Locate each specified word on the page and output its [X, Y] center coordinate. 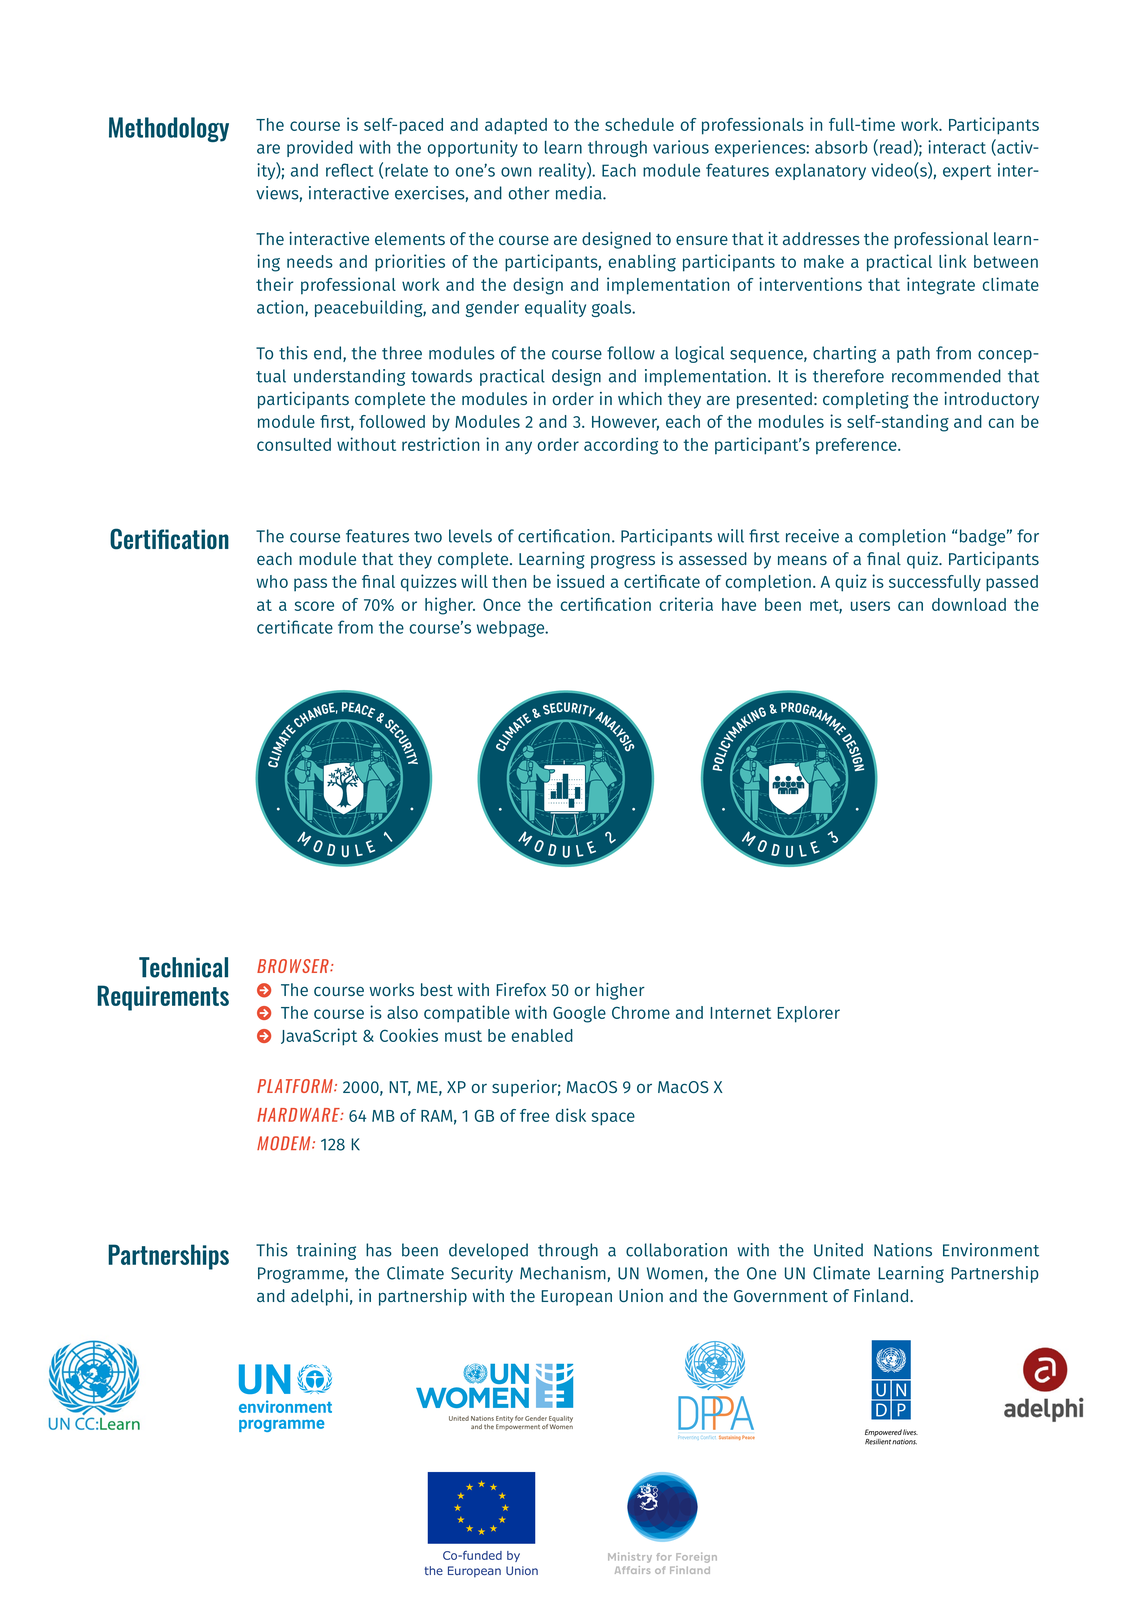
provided [320, 148]
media [580, 193]
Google [579, 1014]
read [896, 147]
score [314, 606]
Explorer [808, 1014]
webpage [512, 629]
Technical [183, 967]
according [621, 446]
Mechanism [563, 1273]
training [326, 1251]
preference [857, 446]
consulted [294, 444]
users [870, 606]
